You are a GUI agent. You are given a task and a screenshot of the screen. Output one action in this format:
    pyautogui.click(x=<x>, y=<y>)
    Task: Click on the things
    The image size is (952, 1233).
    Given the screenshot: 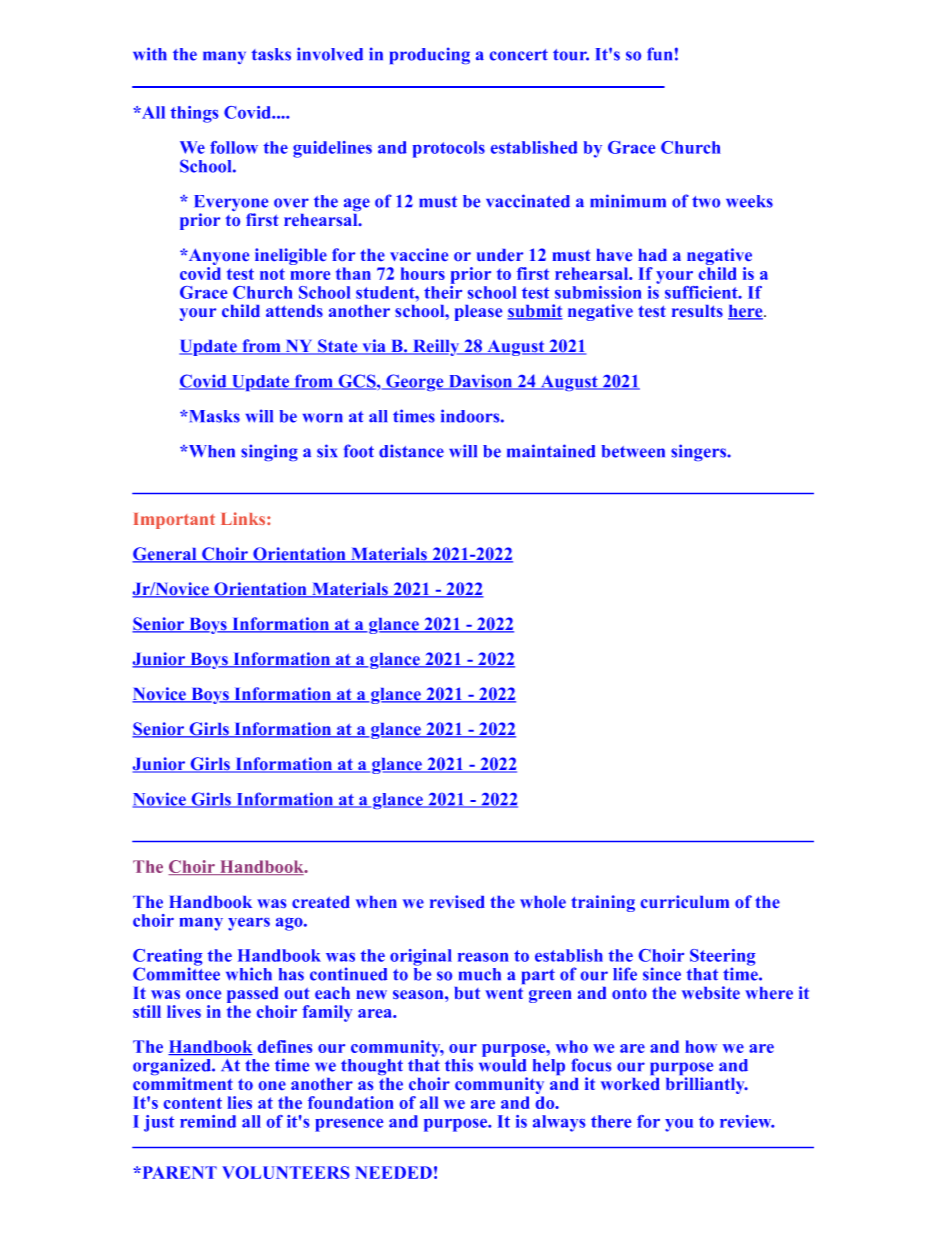 What is the action you would take?
    pyautogui.click(x=194, y=114)
